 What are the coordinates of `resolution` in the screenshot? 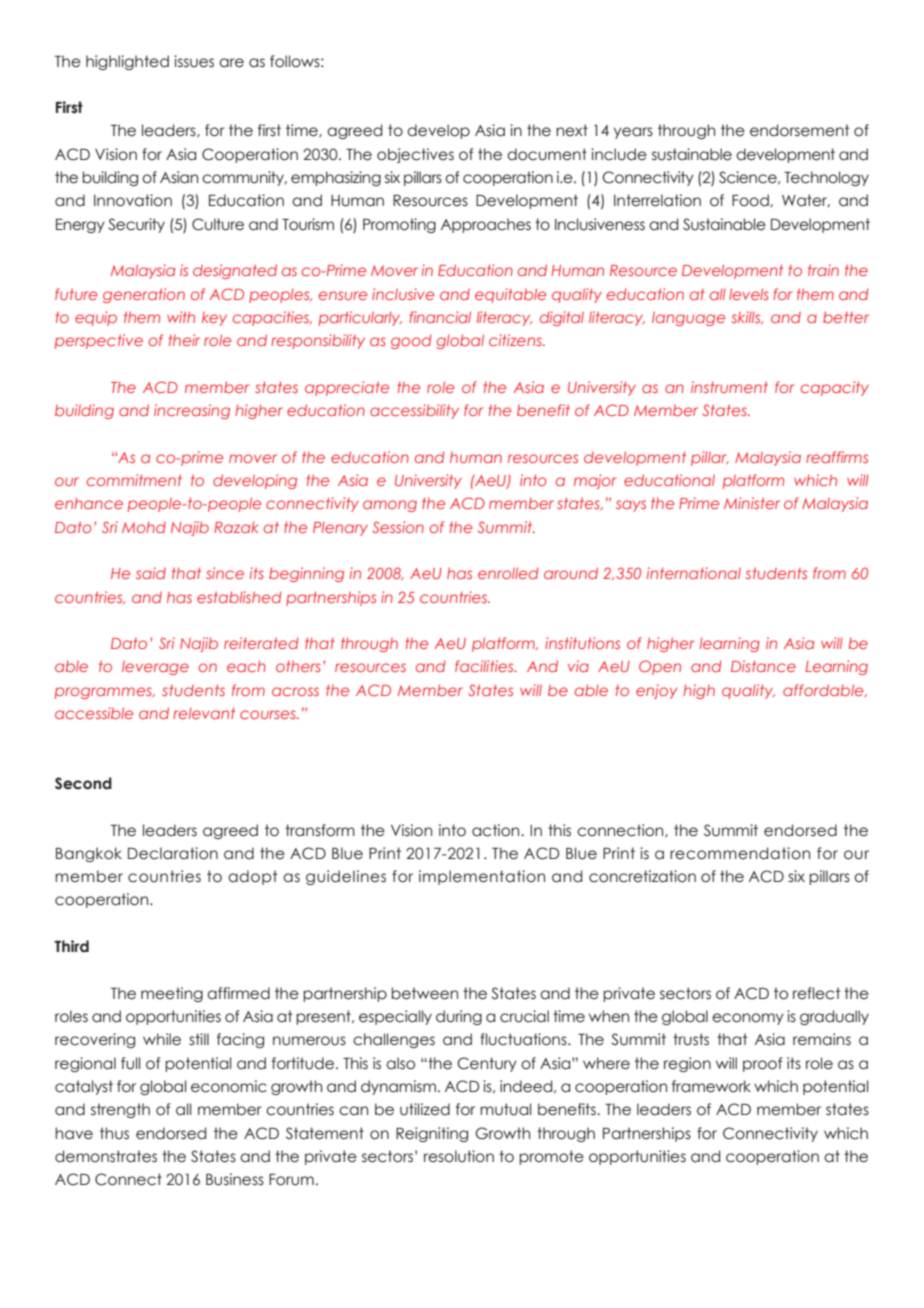 It's located at (459, 1156).
